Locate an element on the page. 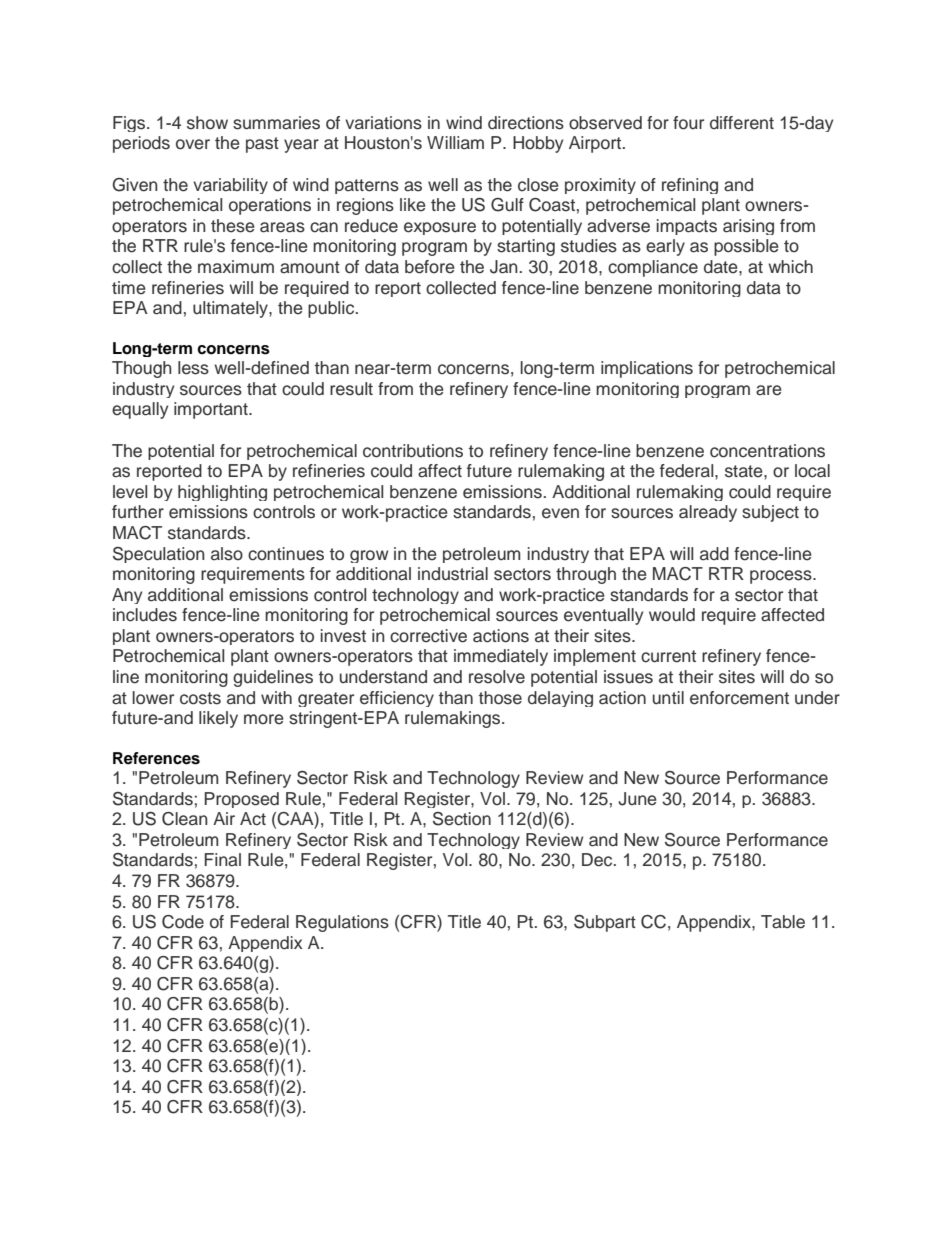  those is located at coordinates (500, 698).
